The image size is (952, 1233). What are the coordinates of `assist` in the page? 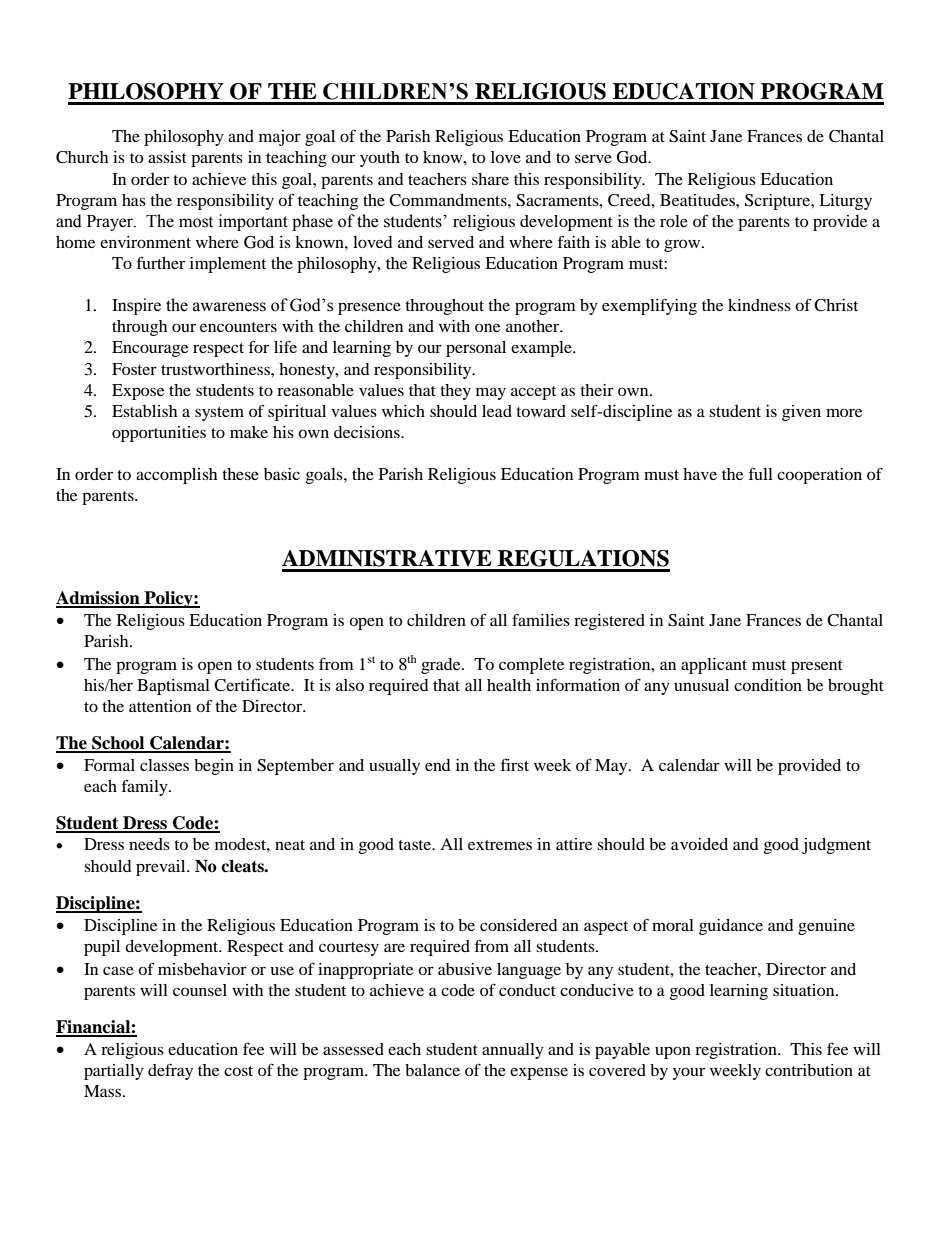 It's located at (167, 157).
